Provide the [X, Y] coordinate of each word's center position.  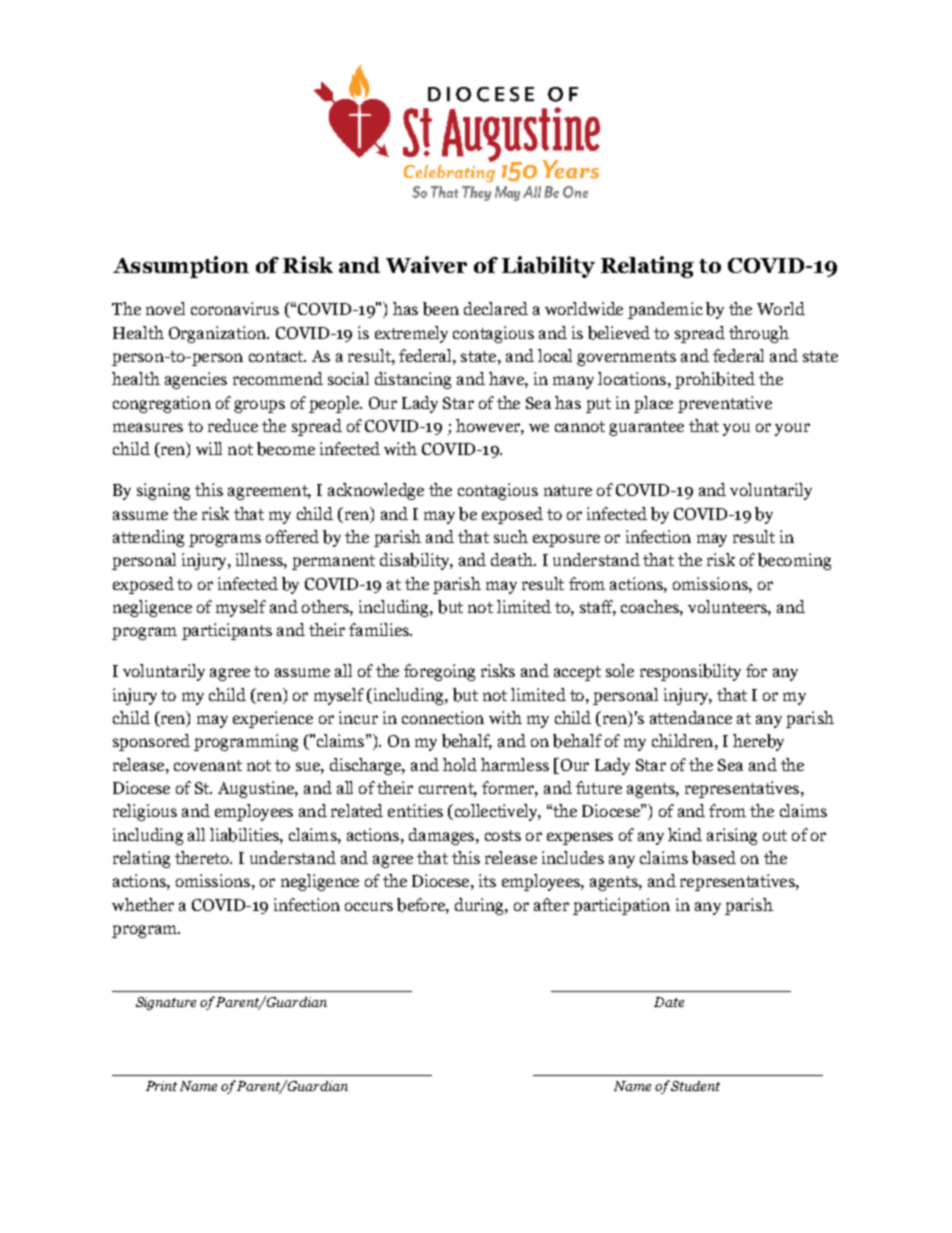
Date [669, 1002]
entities [415, 810]
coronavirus [235, 308]
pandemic [665, 310]
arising [732, 836]
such [511, 536]
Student [695, 1086]
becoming [794, 561]
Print [161, 1086]
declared [496, 308]
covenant [208, 765]
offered [292, 536]
